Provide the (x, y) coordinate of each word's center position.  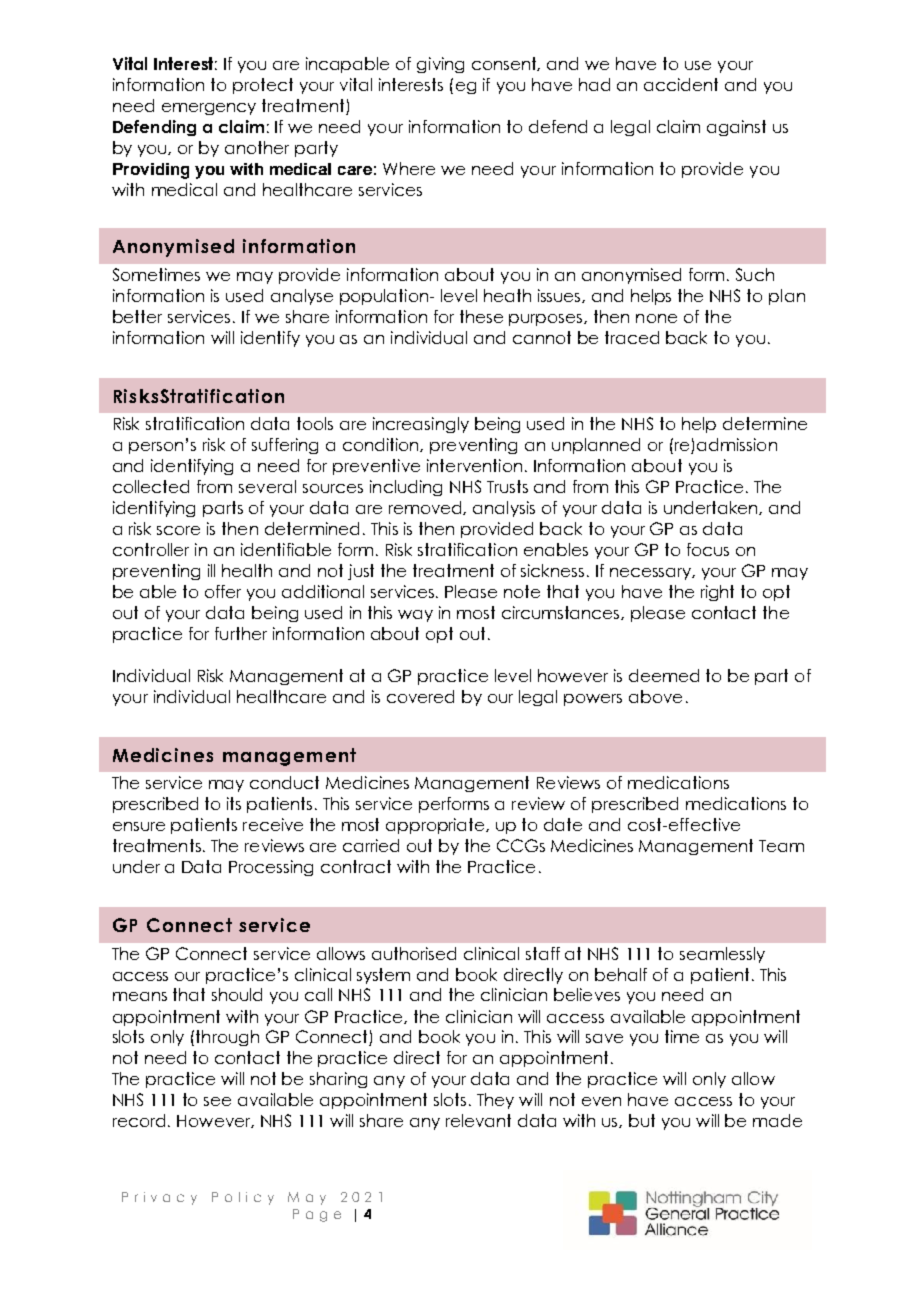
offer (223, 591)
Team (781, 846)
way (415, 616)
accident (681, 84)
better (137, 316)
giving (440, 65)
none (656, 318)
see (217, 1101)
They (495, 1101)
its (234, 803)
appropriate (436, 826)
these (481, 316)
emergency (209, 109)
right (717, 593)
